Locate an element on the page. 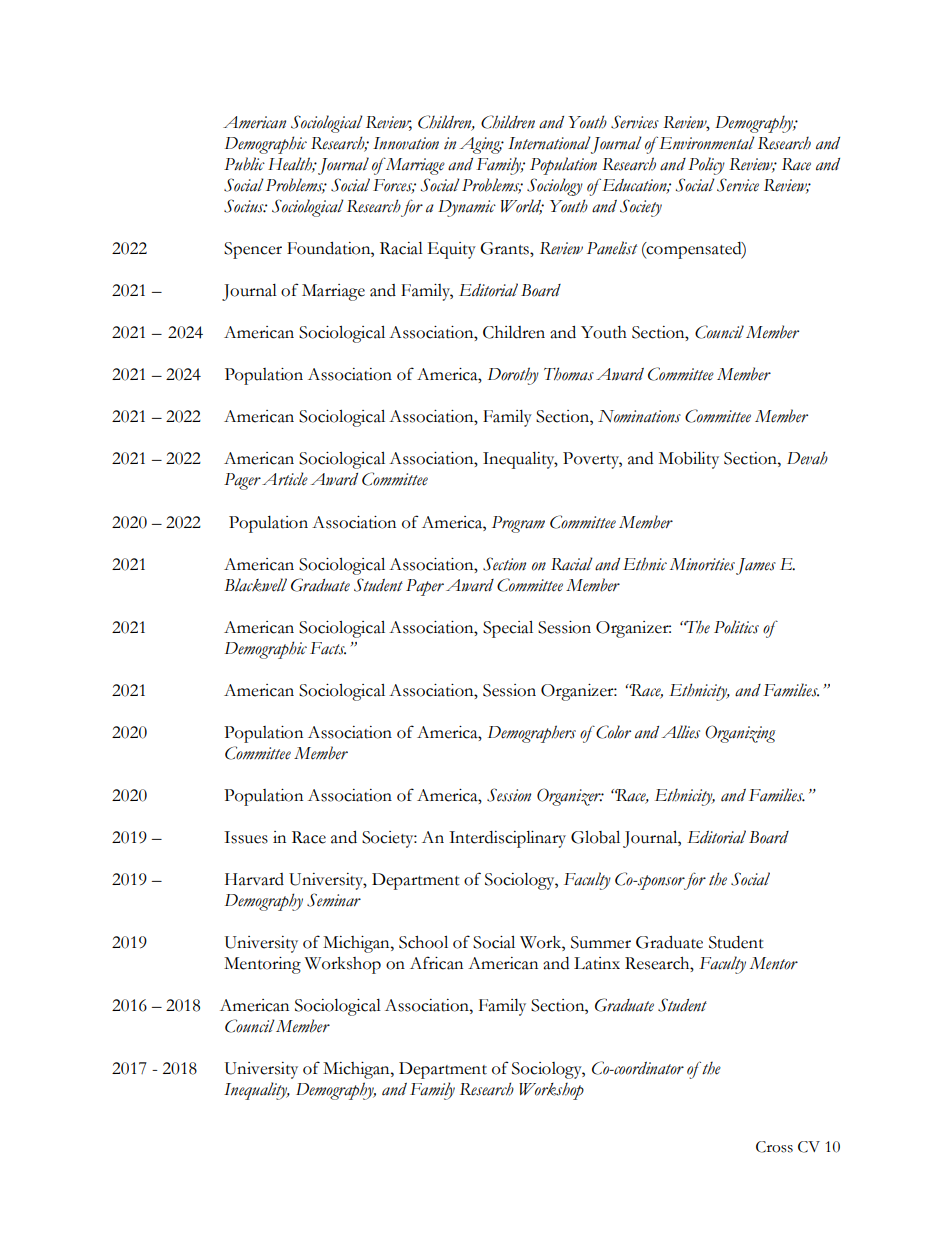 The image size is (952, 1233). Facts is located at coordinates (328, 648).
